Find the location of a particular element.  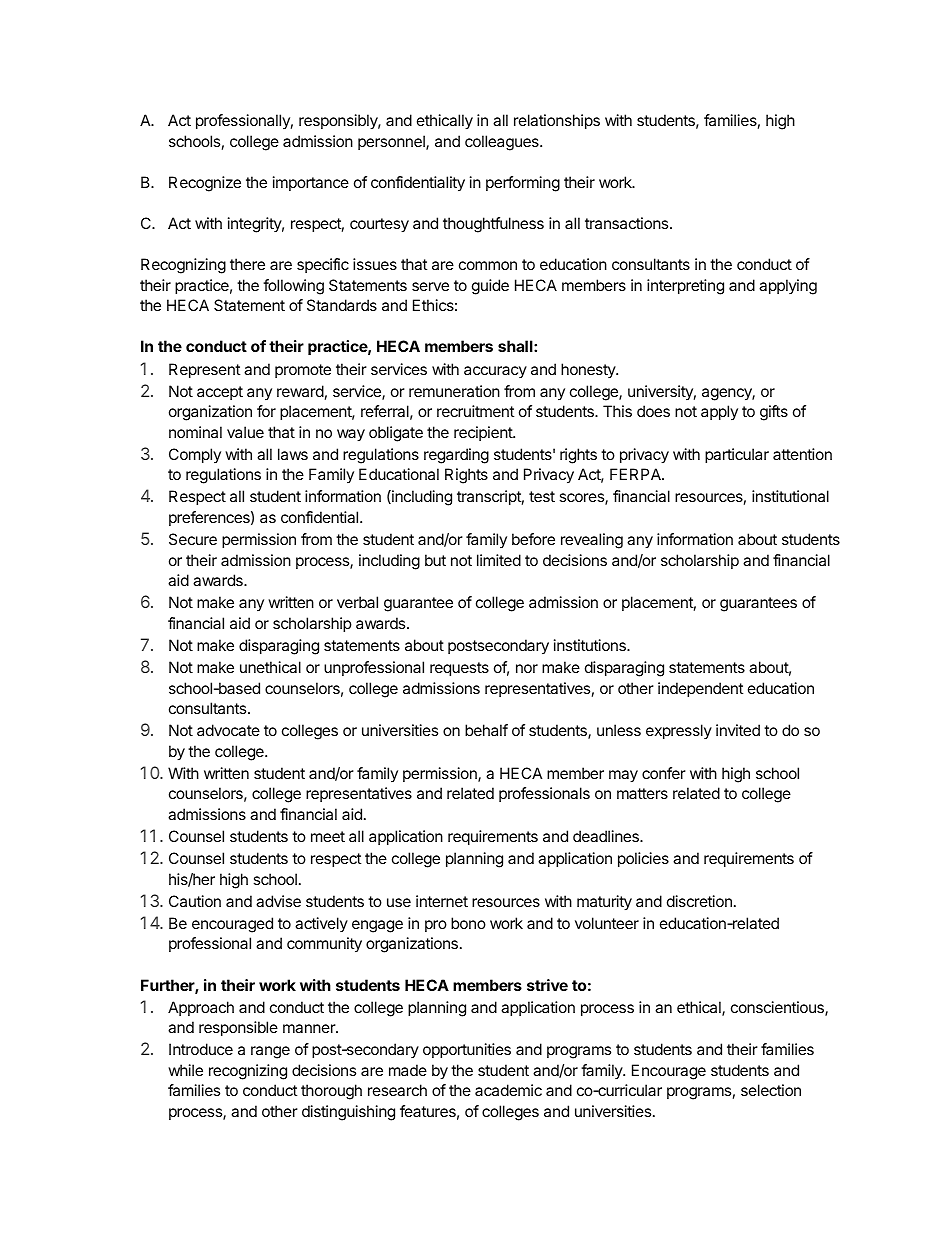

invited is located at coordinates (738, 730).
